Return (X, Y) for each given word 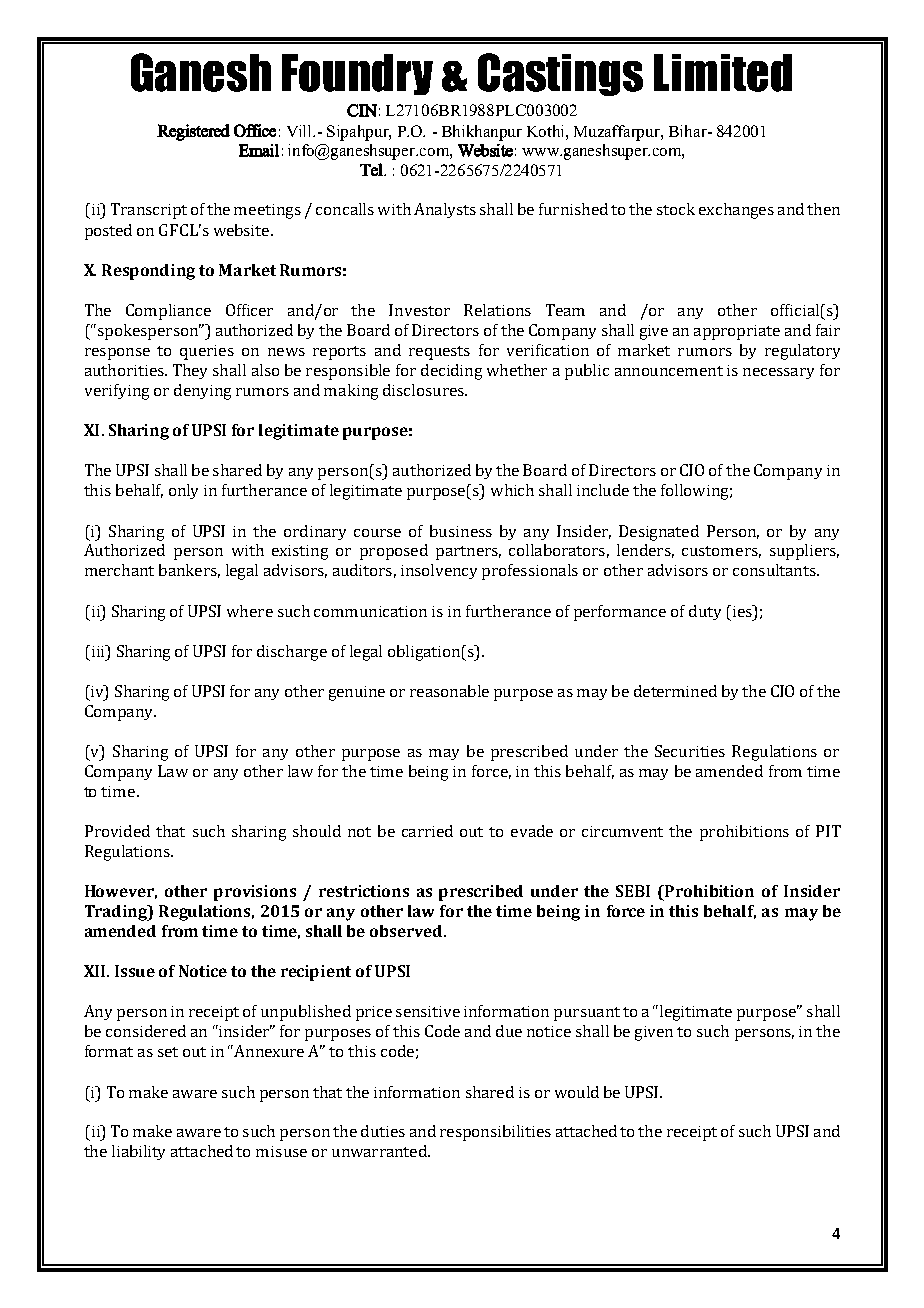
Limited (723, 73)
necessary (778, 373)
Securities (690, 751)
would (577, 1092)
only (183, 491)
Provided (117, 831)
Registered (193, 132)
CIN (362, 110)
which (512, 490)
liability (138, 1152)
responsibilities (495, 1133)
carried (427, 831)
